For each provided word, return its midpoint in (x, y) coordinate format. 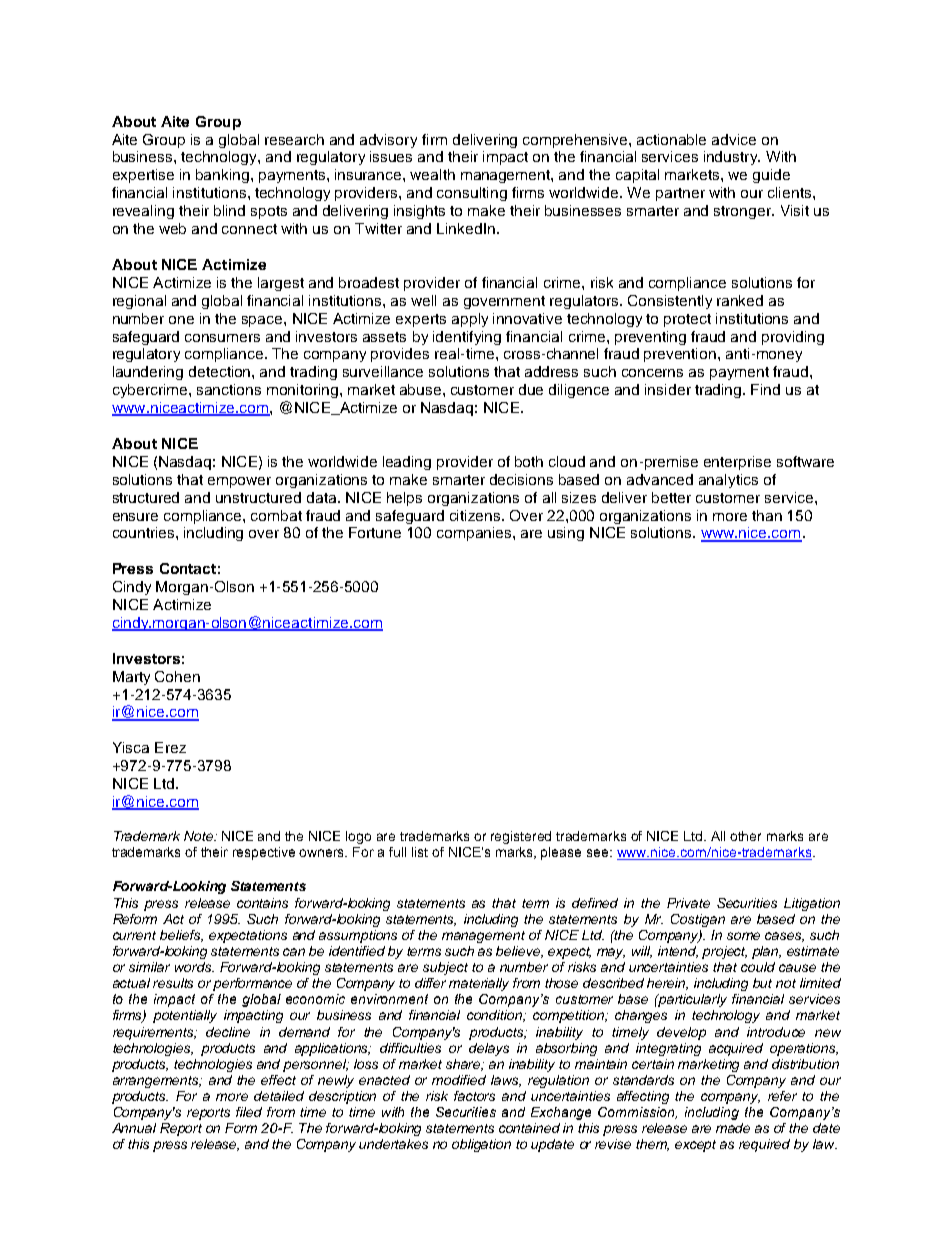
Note (200, 836)
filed (249, 1112)
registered (521, 837)
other (745, 836)
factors (474, 1096)
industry (732, 158)
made (733, 1128)
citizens (477, 515)
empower (239, 482)
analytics (728, 481)
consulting (472, 194)
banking (224, 176)
